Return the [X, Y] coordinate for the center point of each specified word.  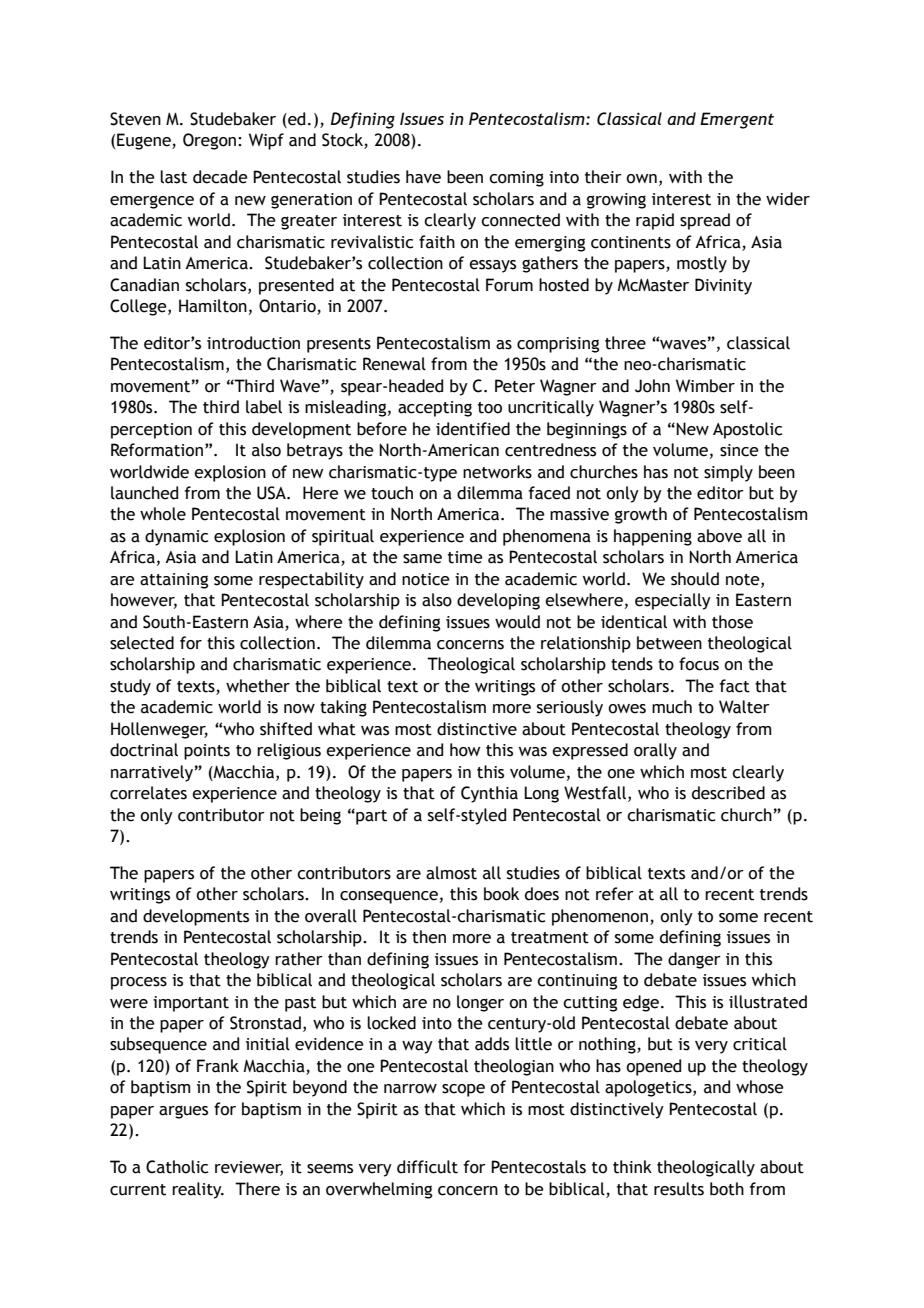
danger [694, 960]
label [264, 407]
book [501, 894]
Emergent [737, 120]
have [423, 177]
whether [258, 686]
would [517, 622]
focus [699, 664]
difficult [427, 1167]
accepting [435, 409]
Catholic [177, 1167]
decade [220, 177]
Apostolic [747, 430]
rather [299, 959]
